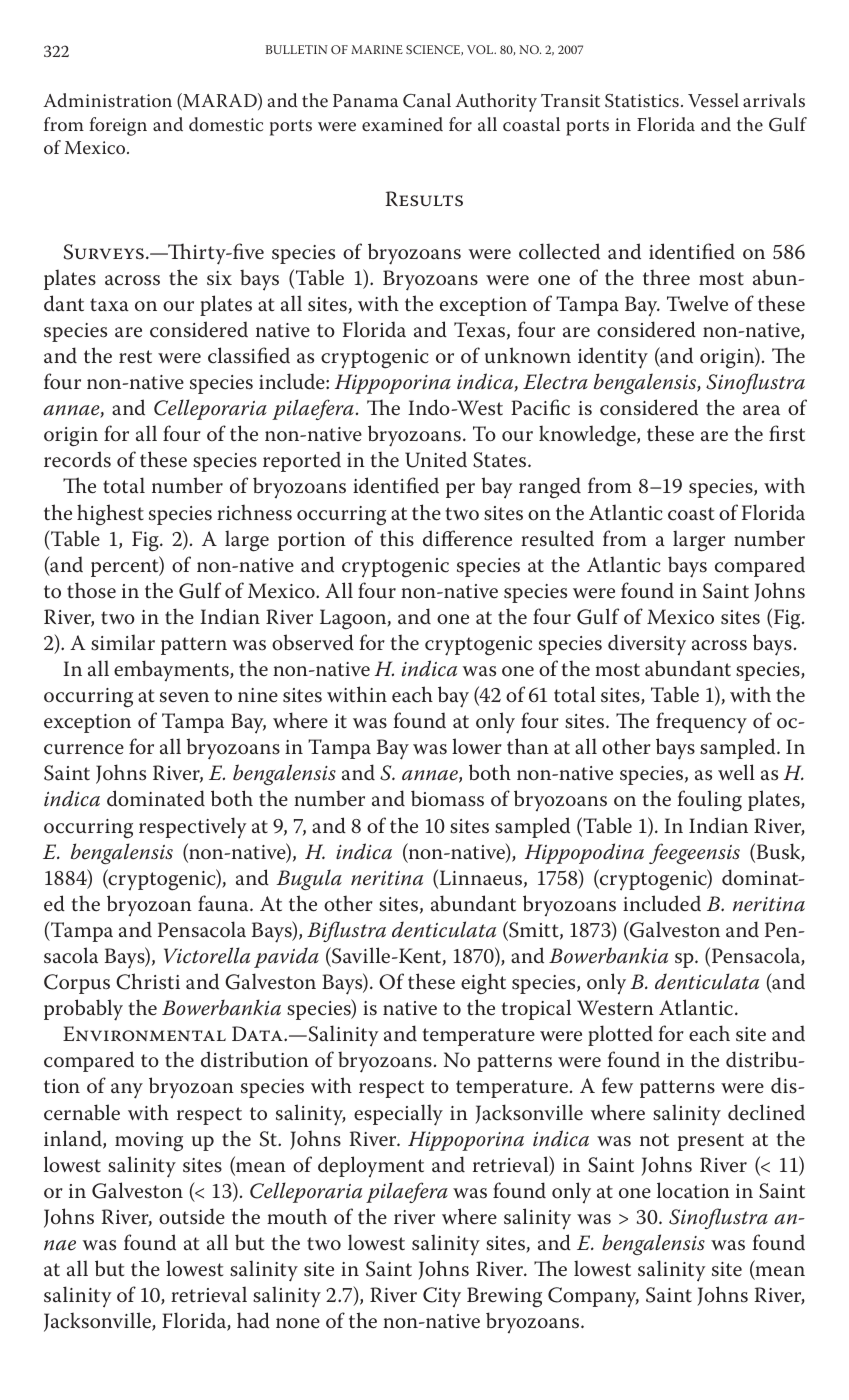 The height and width of the image is (1400, 849). I want to click on biomass, so click(447, 798).
